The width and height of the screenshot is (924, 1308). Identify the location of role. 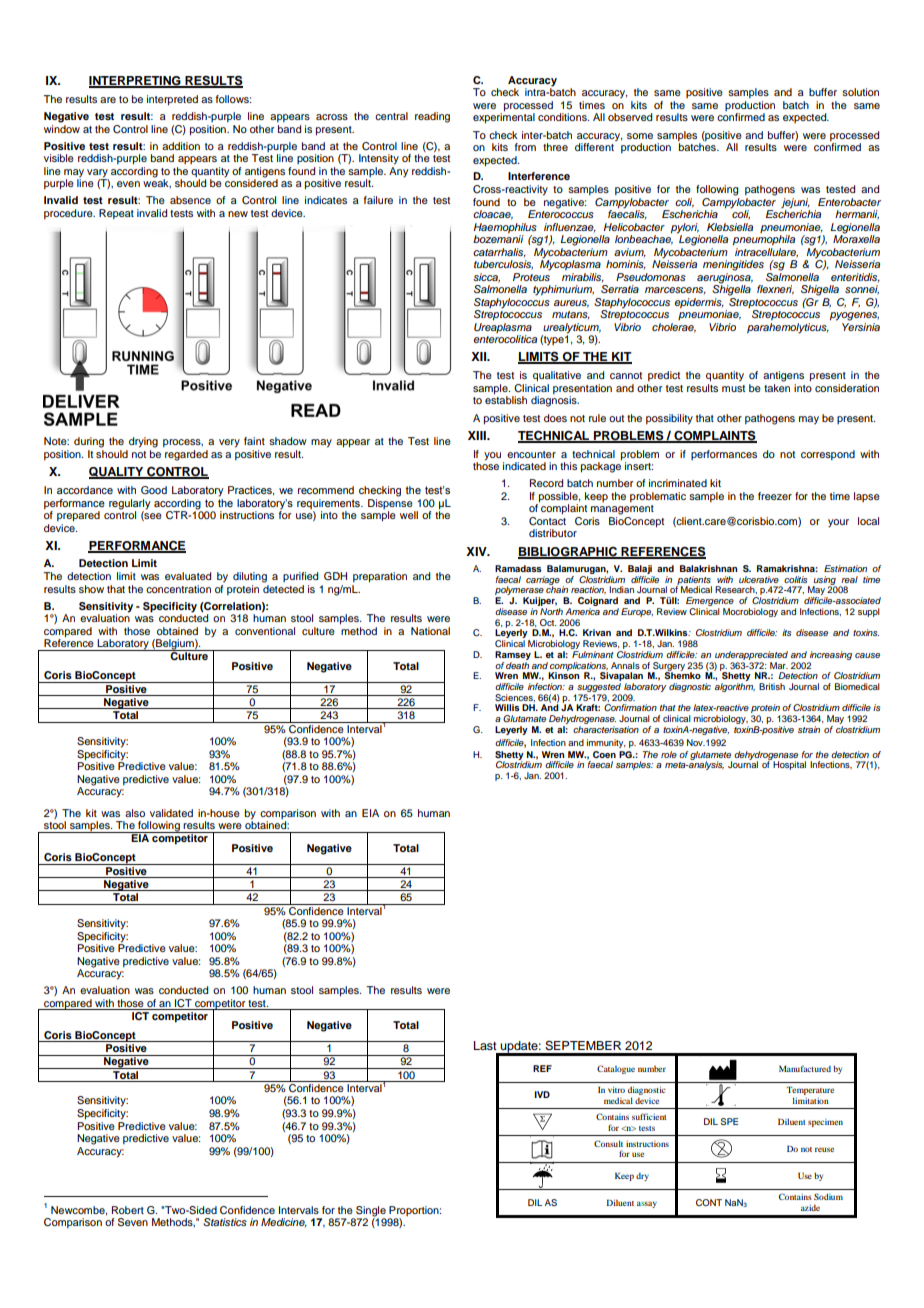
(669, 754).
